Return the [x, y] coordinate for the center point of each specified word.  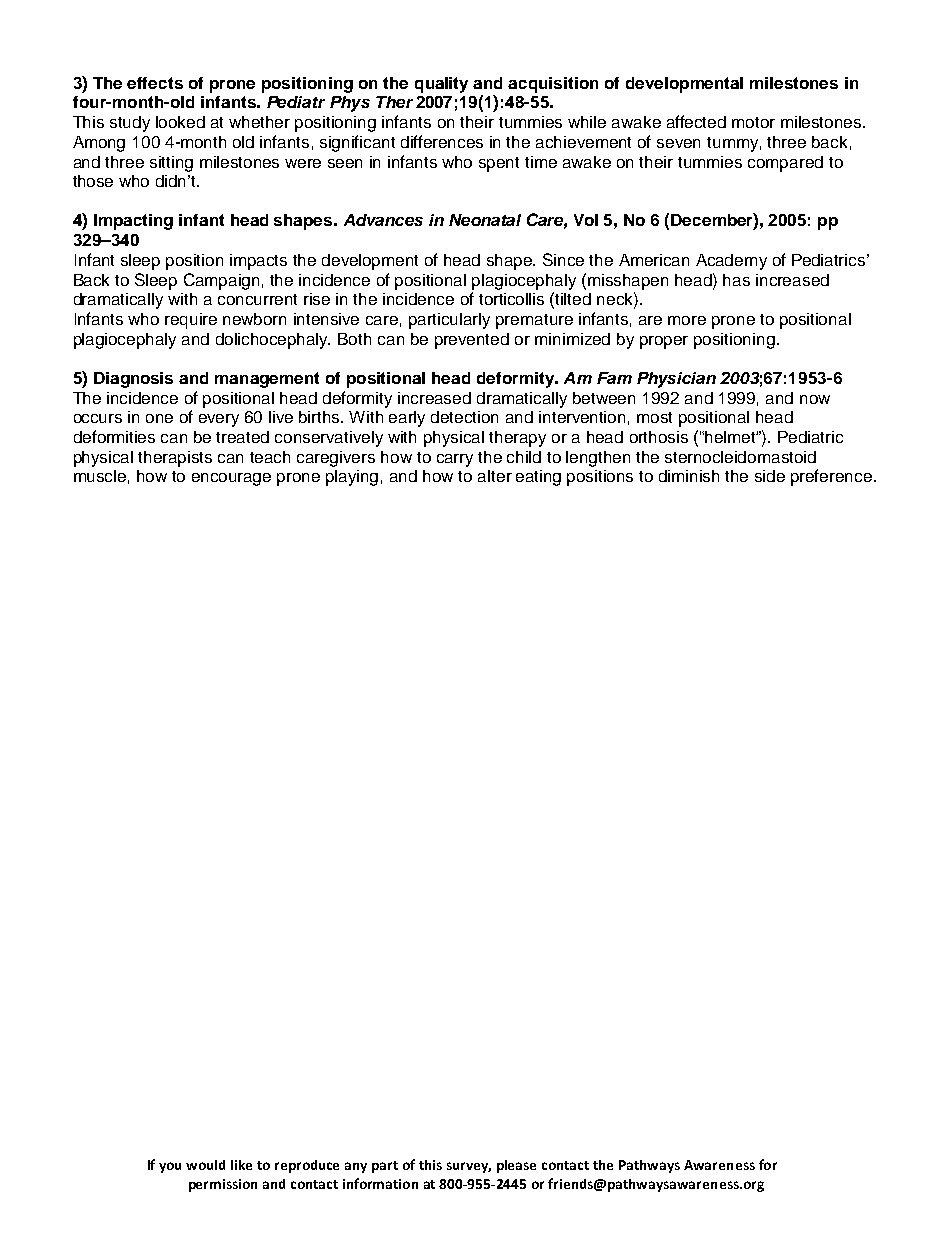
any [356, 1167]
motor [753, 122]
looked [180, 122]
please [516, 1166]
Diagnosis [133, 380]
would [205, 1165]
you [170, 1167]
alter [495, 476]
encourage [231, 479]
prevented [472, 341]
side [770, 476]
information [380, 1183]
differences [442, 141]
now [815, 399]
